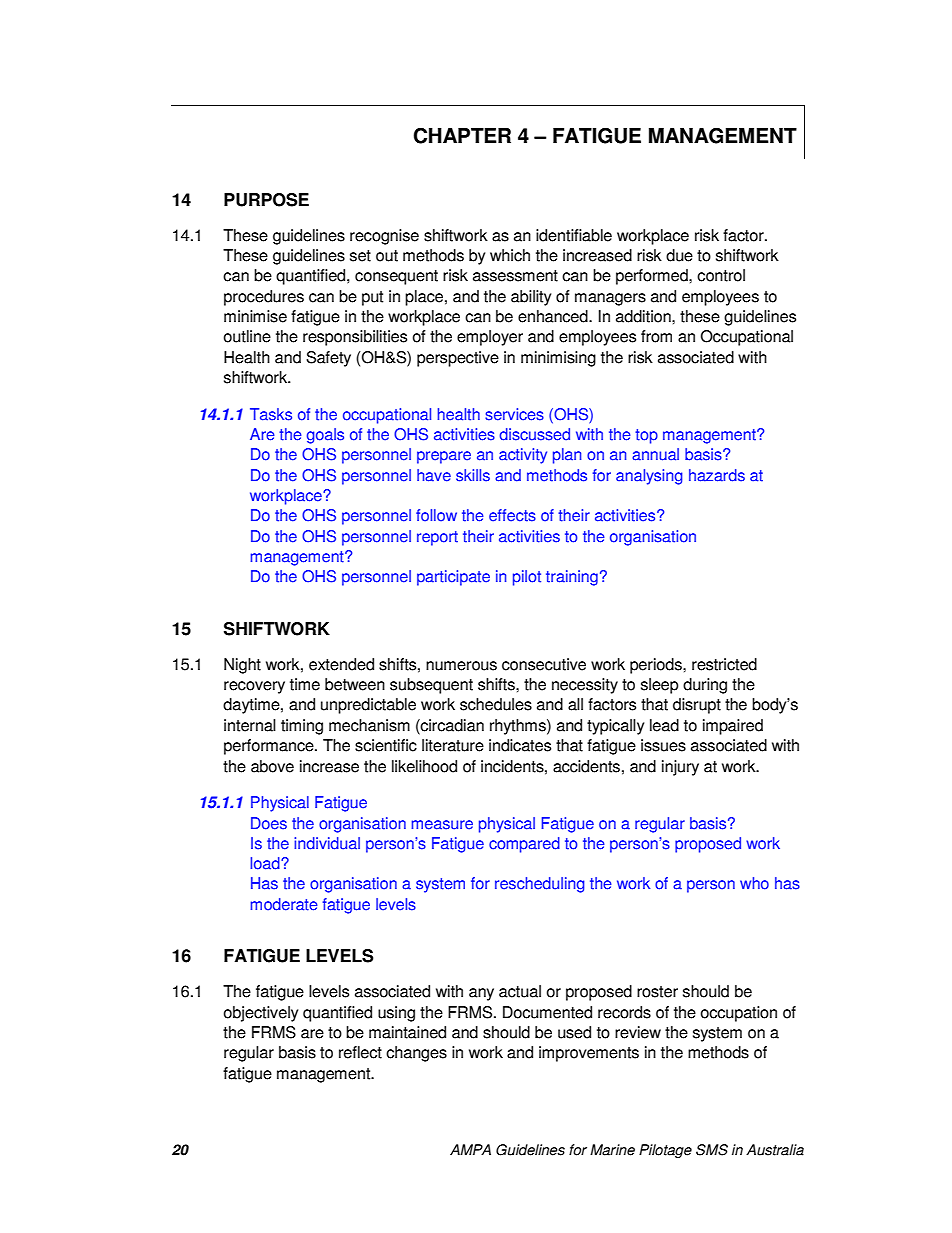 This page has height=1233, width=952. I want to click on consecutive, so click(544, 664).
